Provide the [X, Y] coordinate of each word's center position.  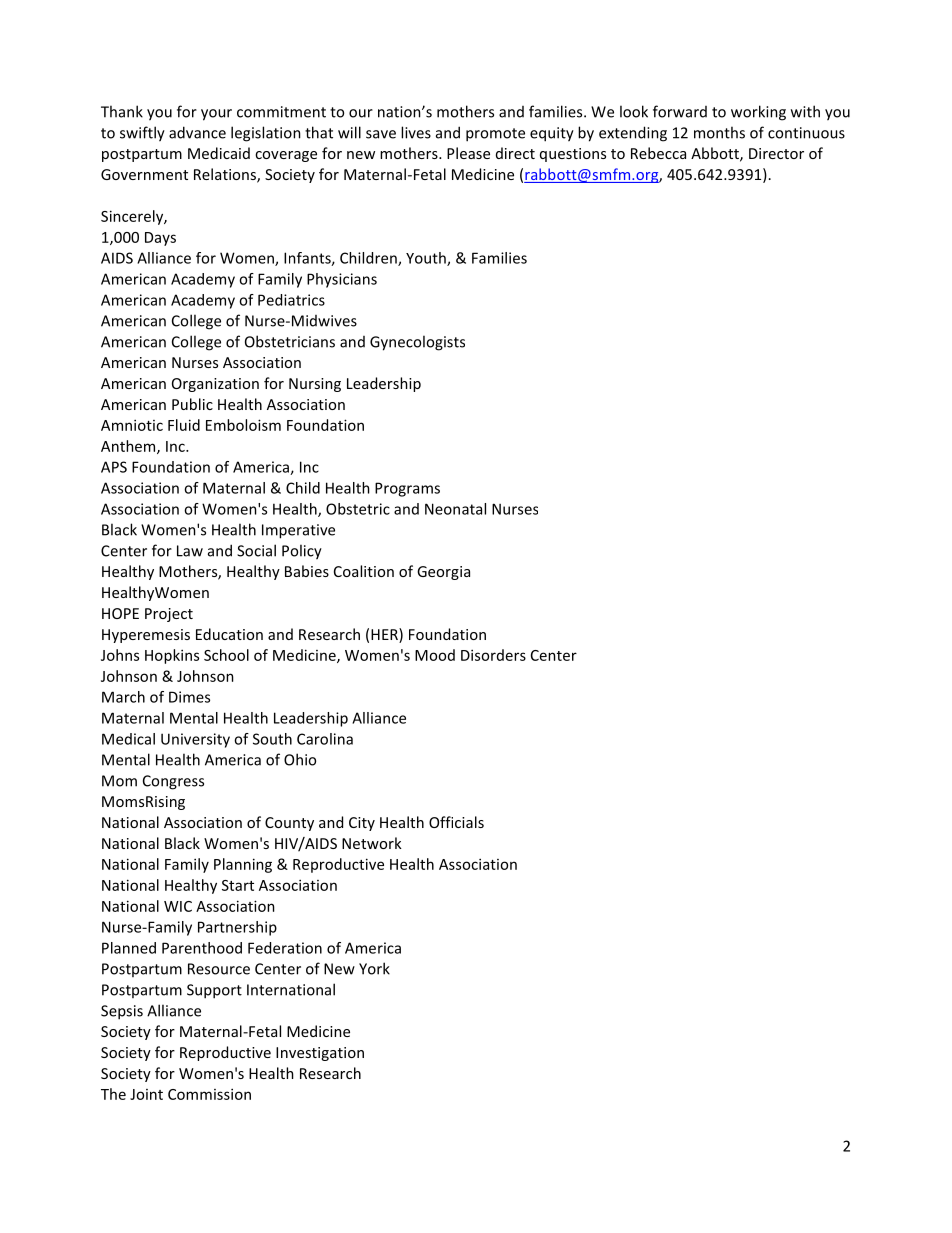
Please [468, 153]
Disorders [493, 655]
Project [169, 615]
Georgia [443, 573]
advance [197, 132]
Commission [209, 1094]
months [719, 132]
